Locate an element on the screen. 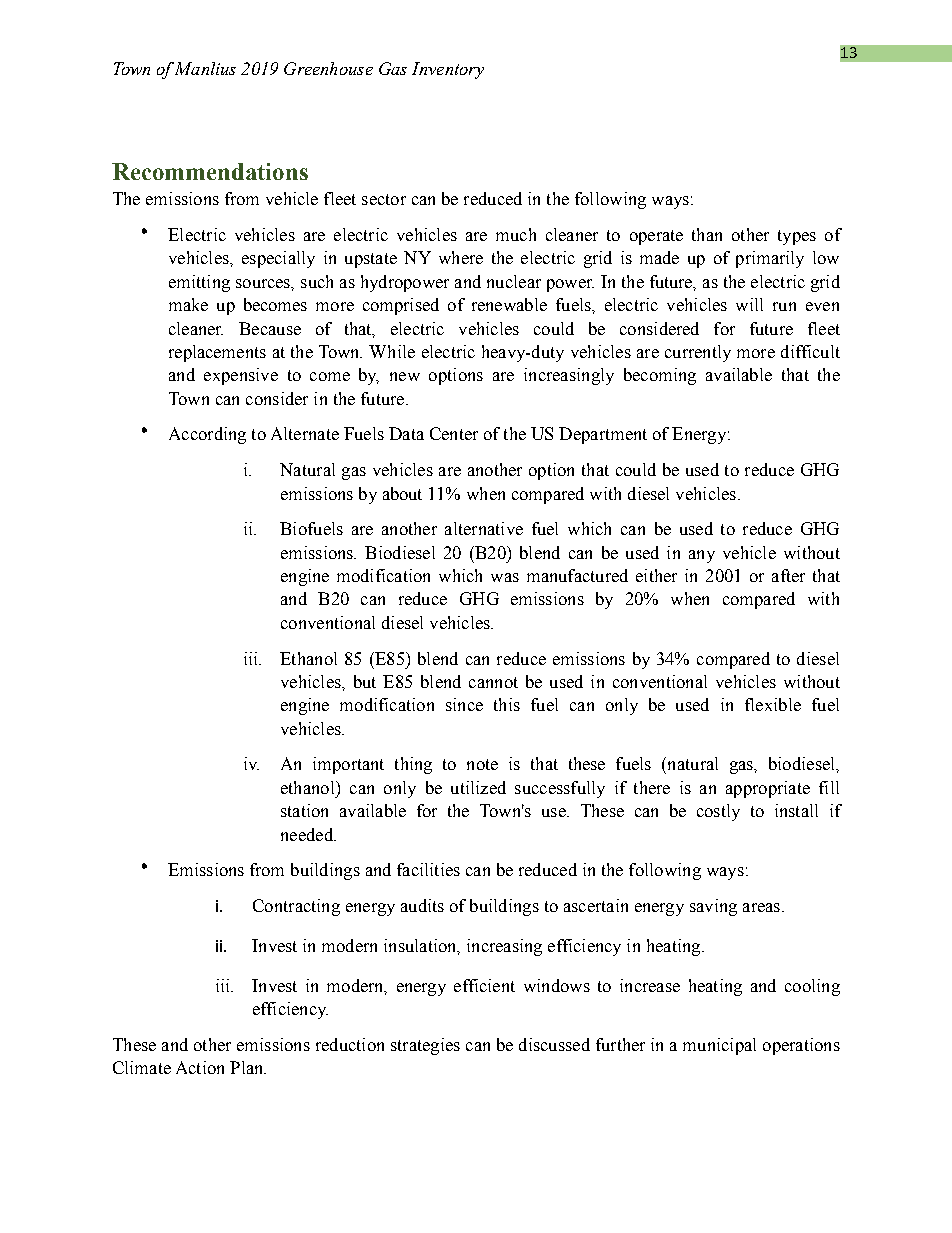  cannot is located at coordinates (493, 682).
